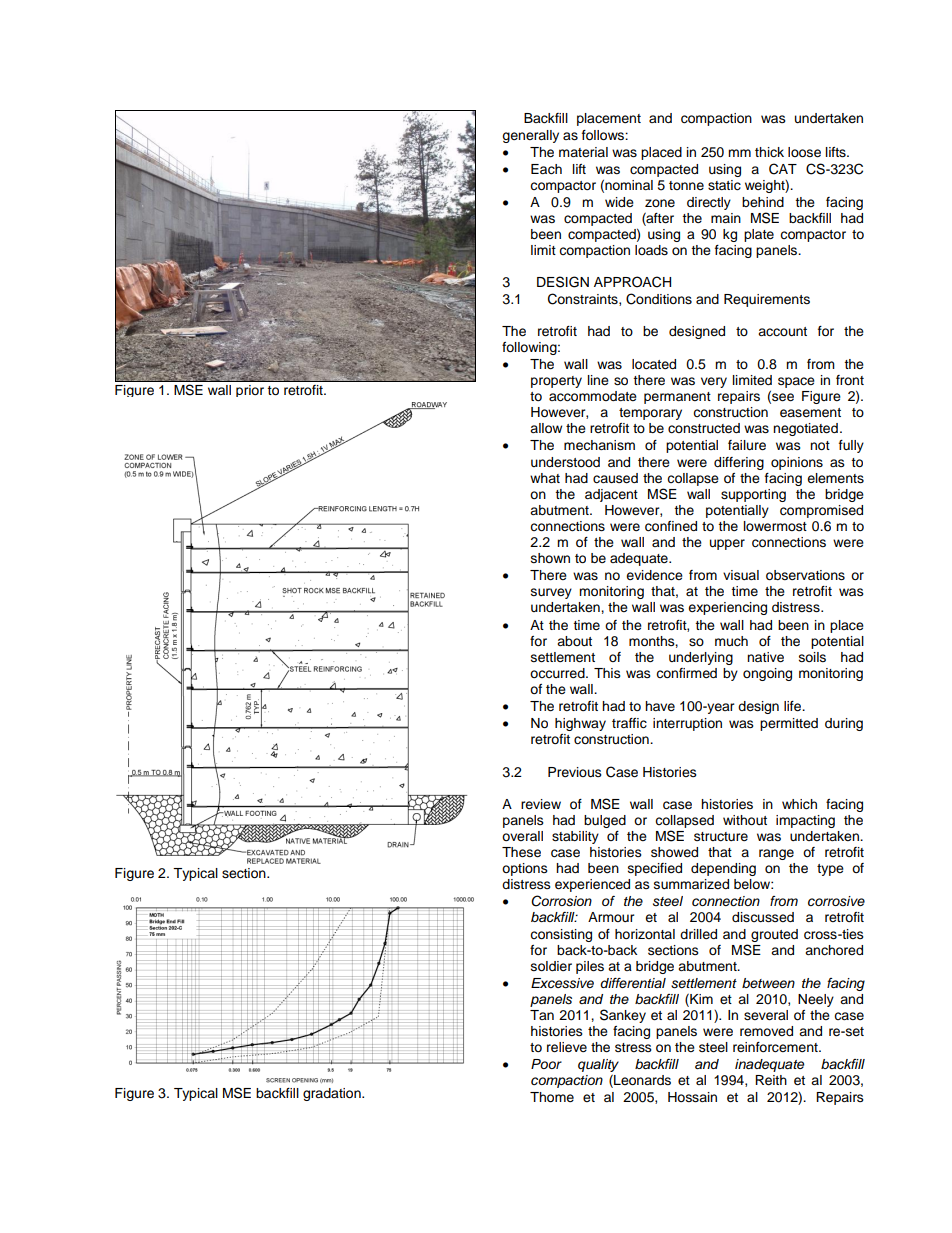  Describe the element at coordinates (545, 478) in the screenshot. I see `what` at that location.
